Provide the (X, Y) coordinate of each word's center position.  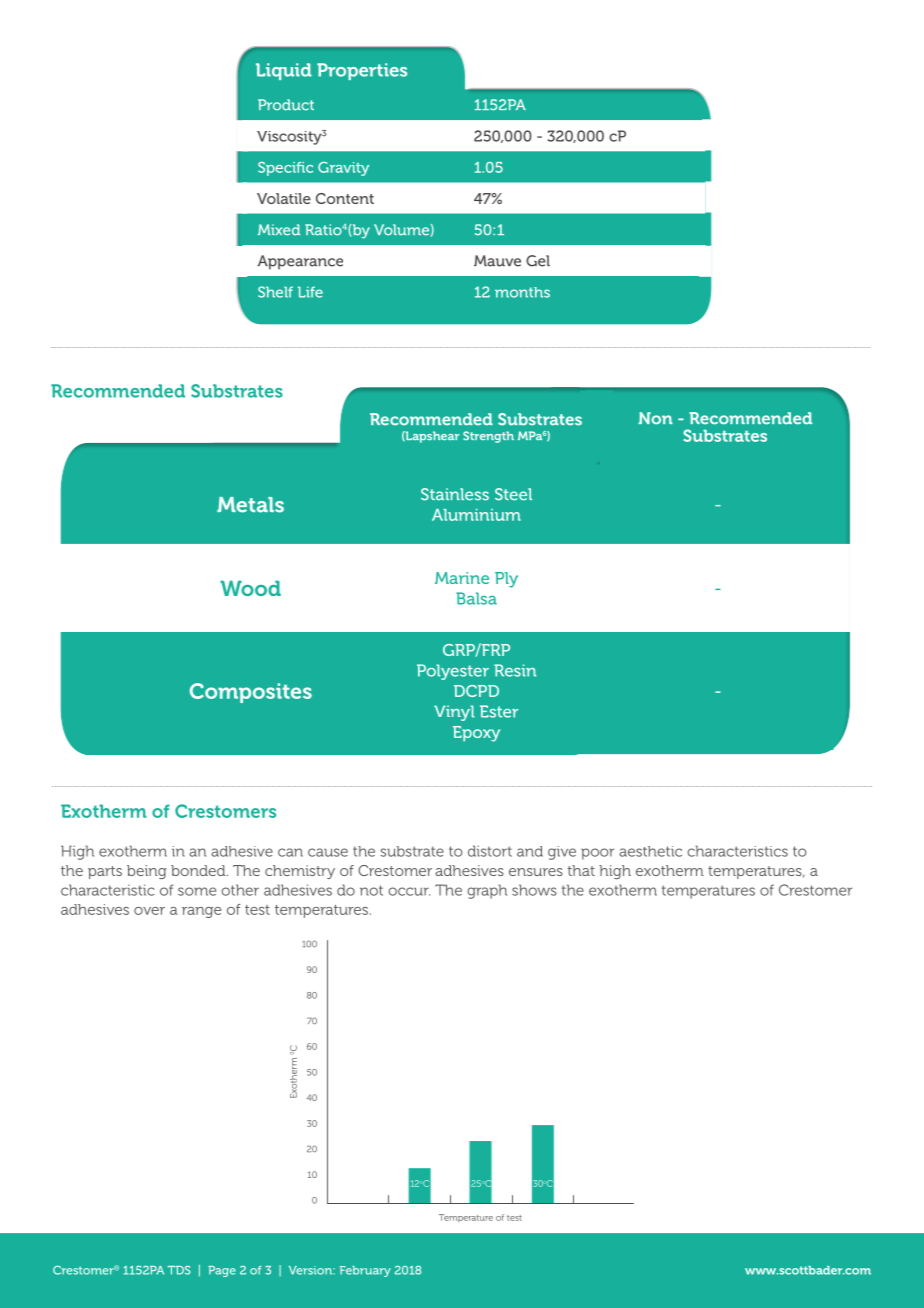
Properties (362, 71)
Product (286, 105)
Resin (515, 670)
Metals (250, 505)
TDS (179, 1270)
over (149, 911)
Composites (251, 693)
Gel (538, 261)
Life (310, 292)
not (371, 890)
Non (655, 418)
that (581, 870)
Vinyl (454, 713)
